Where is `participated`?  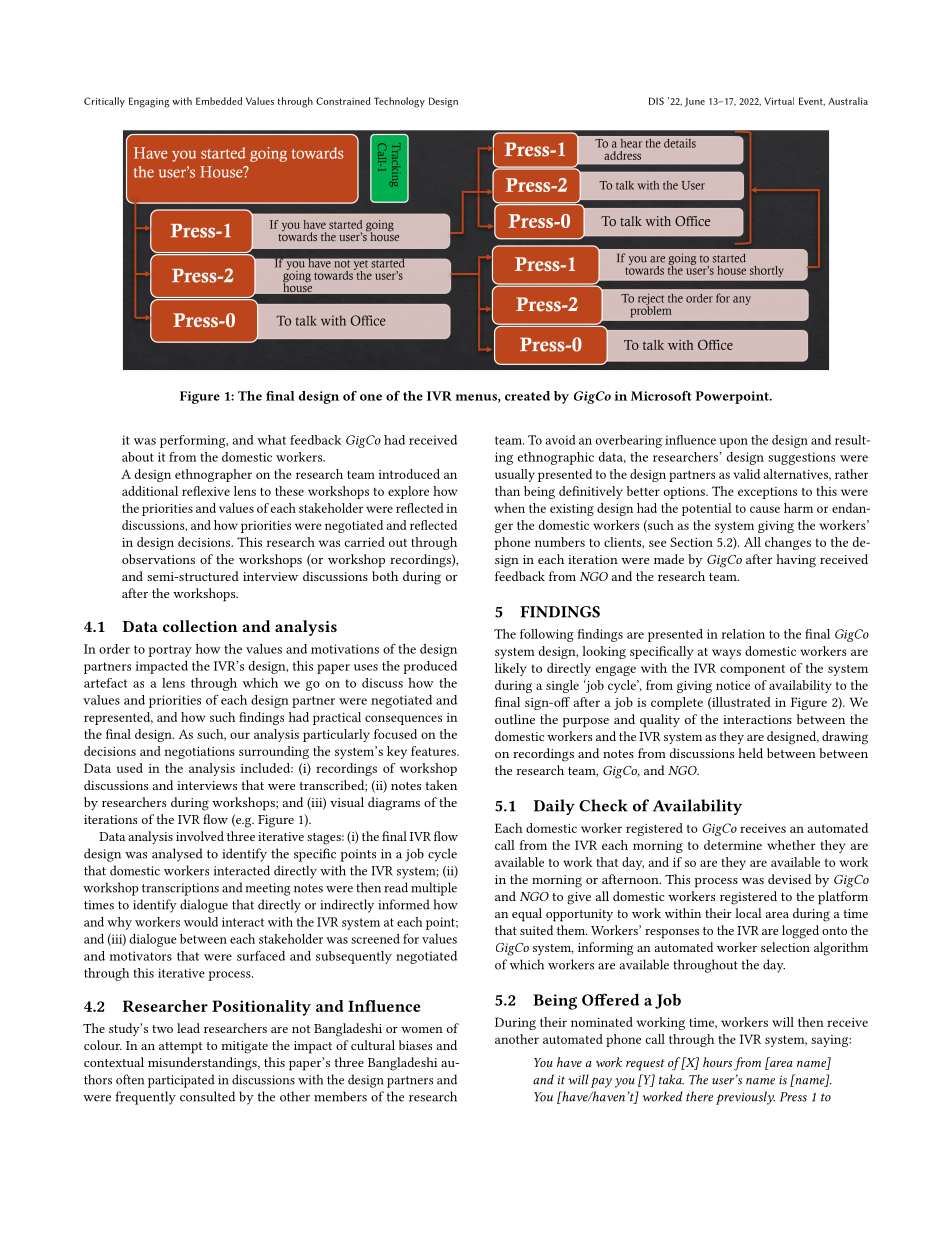 participated is located at coordinates (181, 1081).
